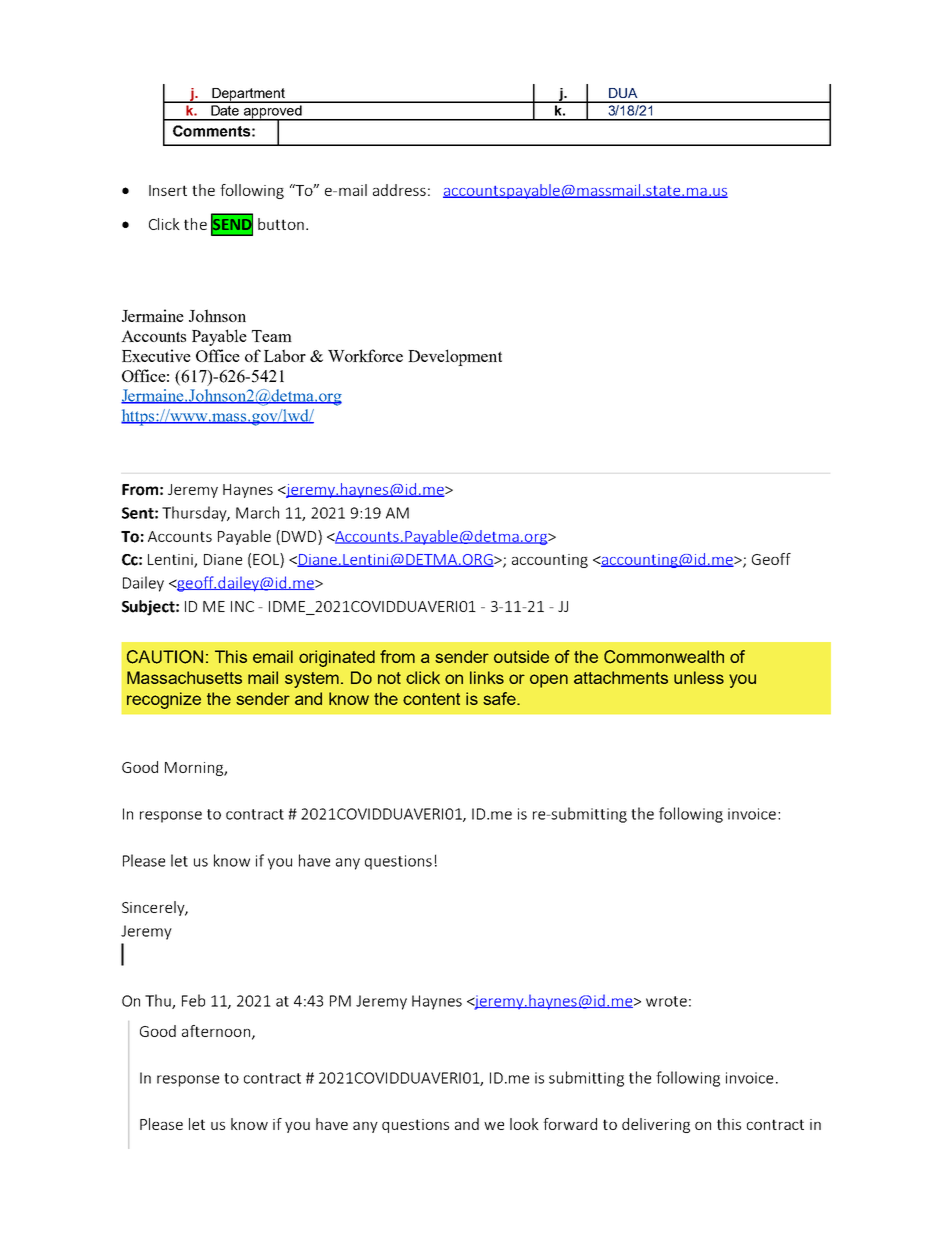 The width and height of the screenshot is (952, 1233). Describe the element at coordinates (664, 657) in the screenshot. I see `Commonwealth` at that location.
